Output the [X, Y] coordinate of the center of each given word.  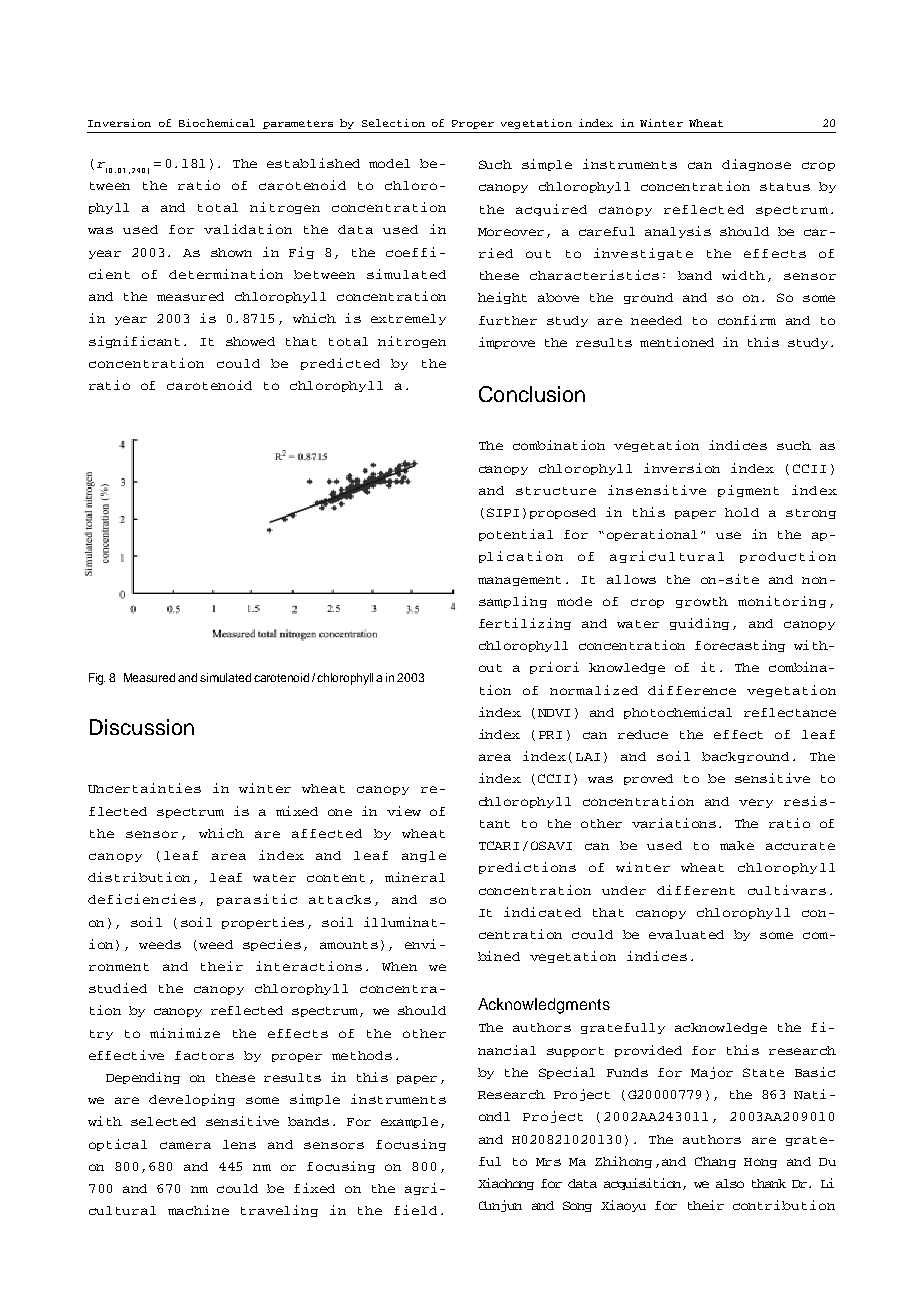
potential [516, 535]
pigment [748, 491]
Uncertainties [144, 788]
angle [424, 856]
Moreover [511, 232]
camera [185, 1145]
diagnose [756, 165]
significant [134, 342]
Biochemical [217, 123]
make [737, 845]
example [409, 1122]
